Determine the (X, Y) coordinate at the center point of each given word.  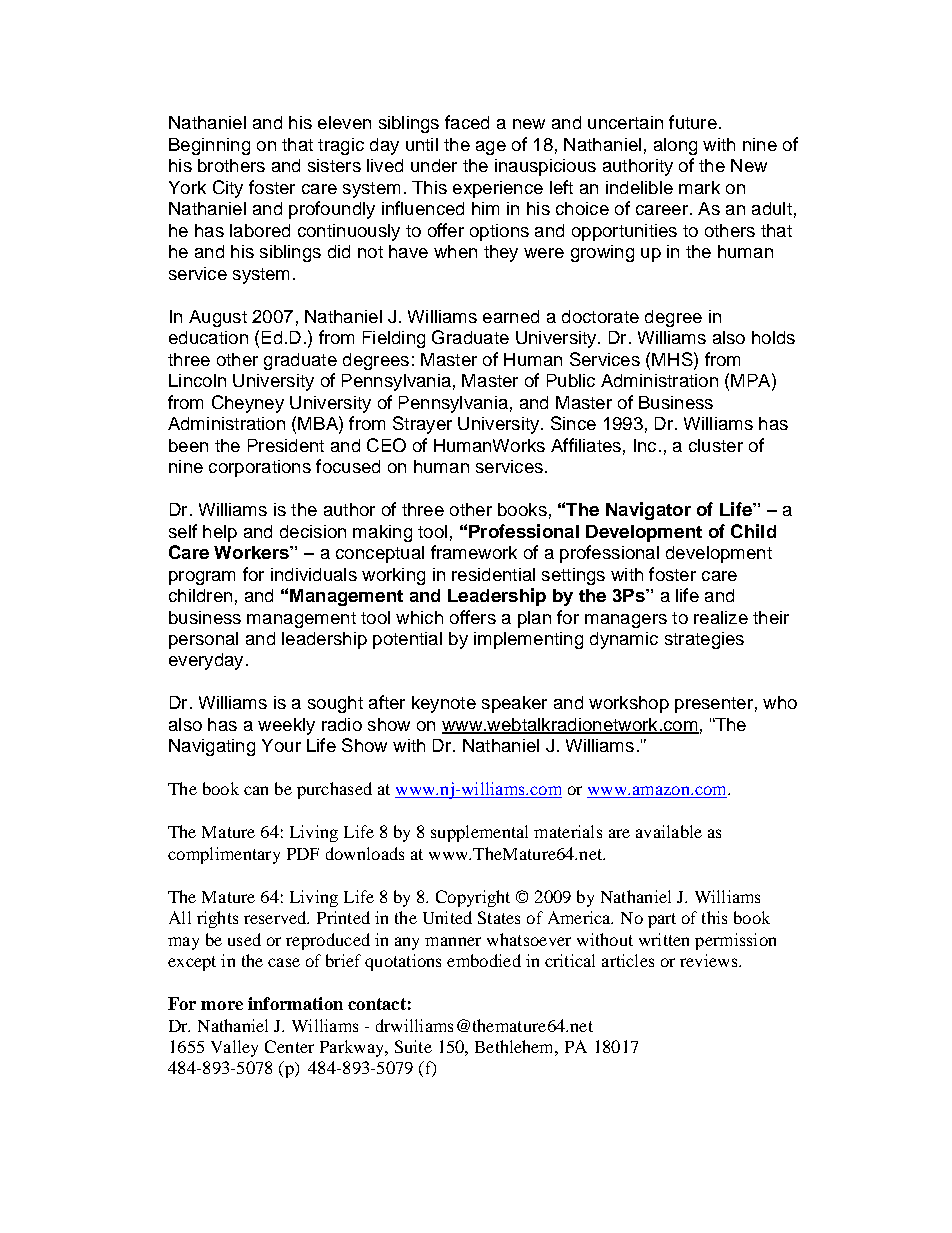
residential (493, 574)
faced (467, 122)
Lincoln (197, 380)
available (669, 831)
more (222, 1005)
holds (773, 337)
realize (721, 617)
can (256, 790)
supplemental (479, 833)
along (675, 146)
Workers (252, 552)
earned (511, 316)
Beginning (209, 146)
